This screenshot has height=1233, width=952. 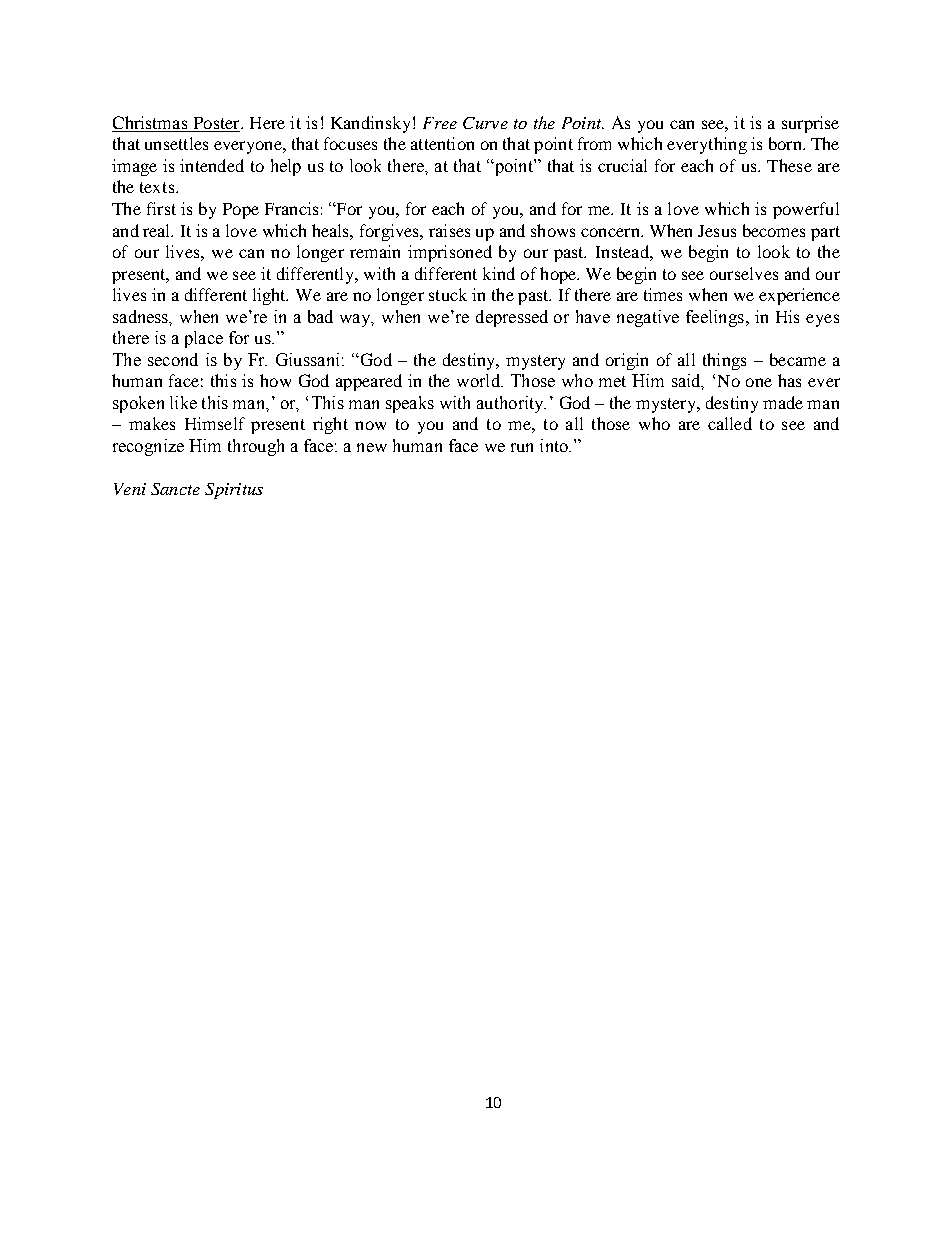 I want to click on run, so click(x=522, y=447).
